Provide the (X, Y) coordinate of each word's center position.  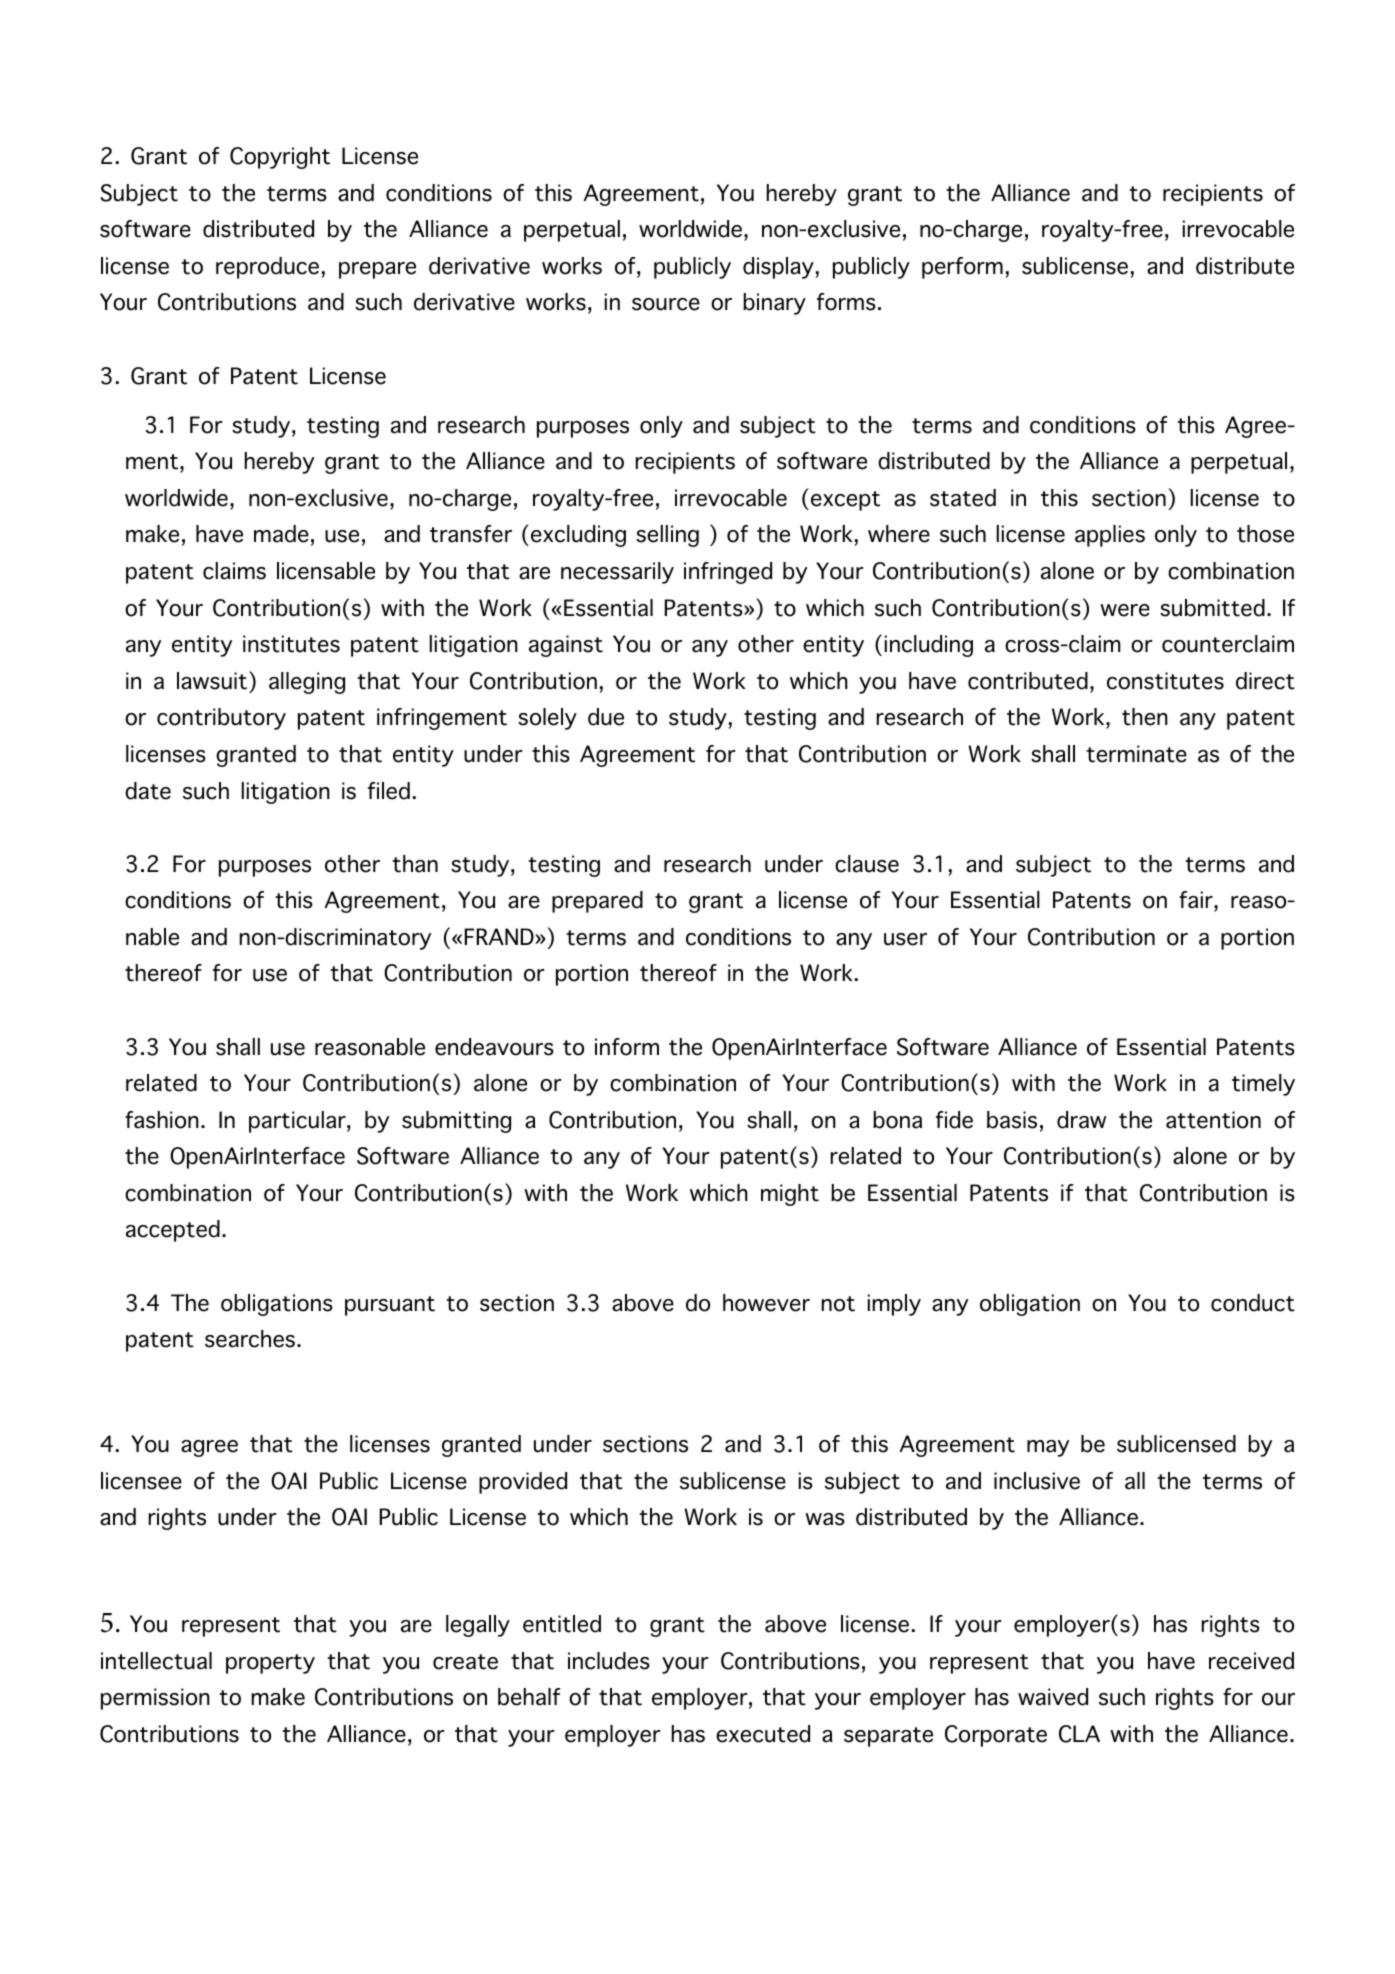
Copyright (280, 158)
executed (763, 1734)
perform (962, 268)
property (270, 1664)
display (778, 268)
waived (1053, 1697)
